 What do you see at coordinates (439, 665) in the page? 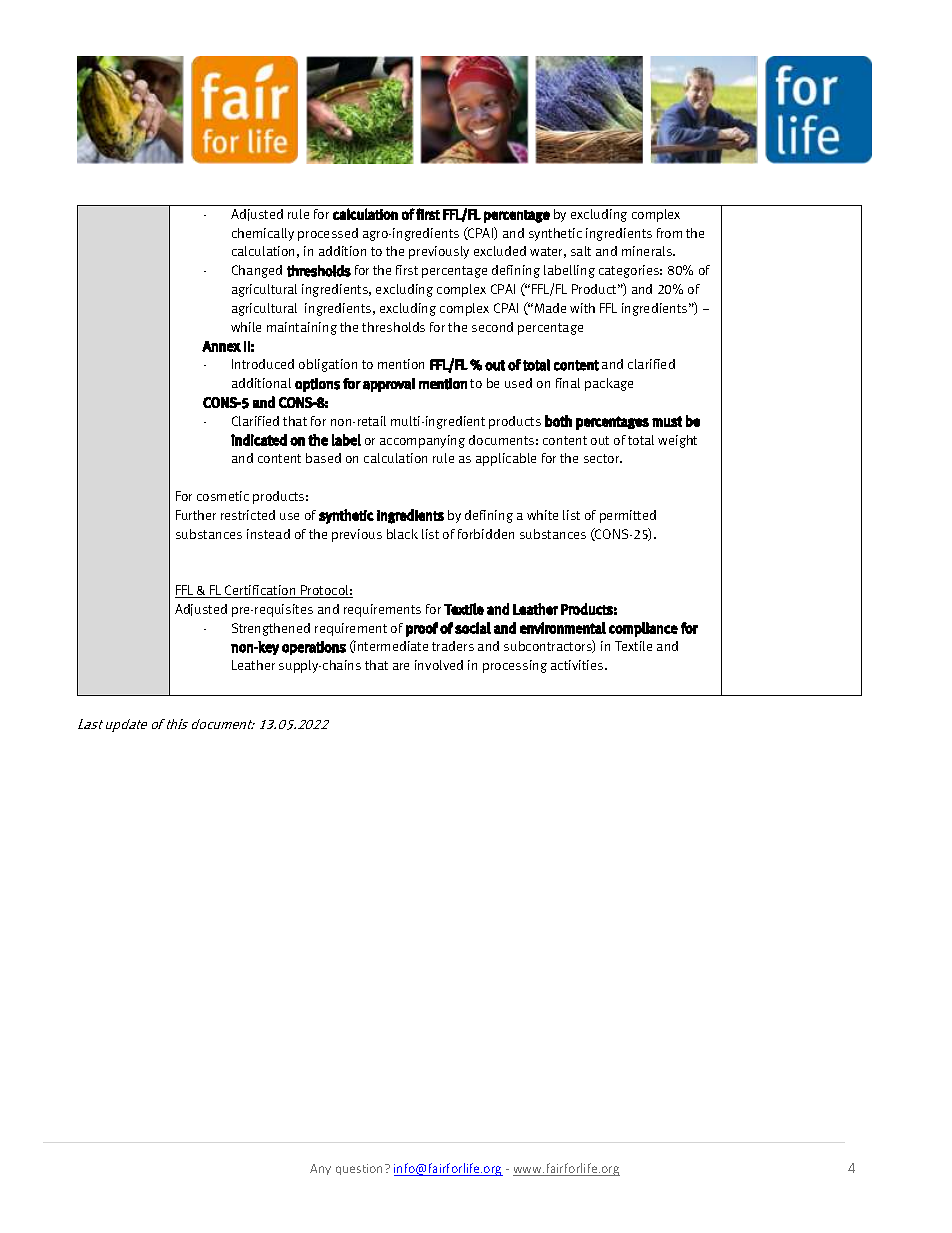
I see `involved` at bounding box center [439, 665].
